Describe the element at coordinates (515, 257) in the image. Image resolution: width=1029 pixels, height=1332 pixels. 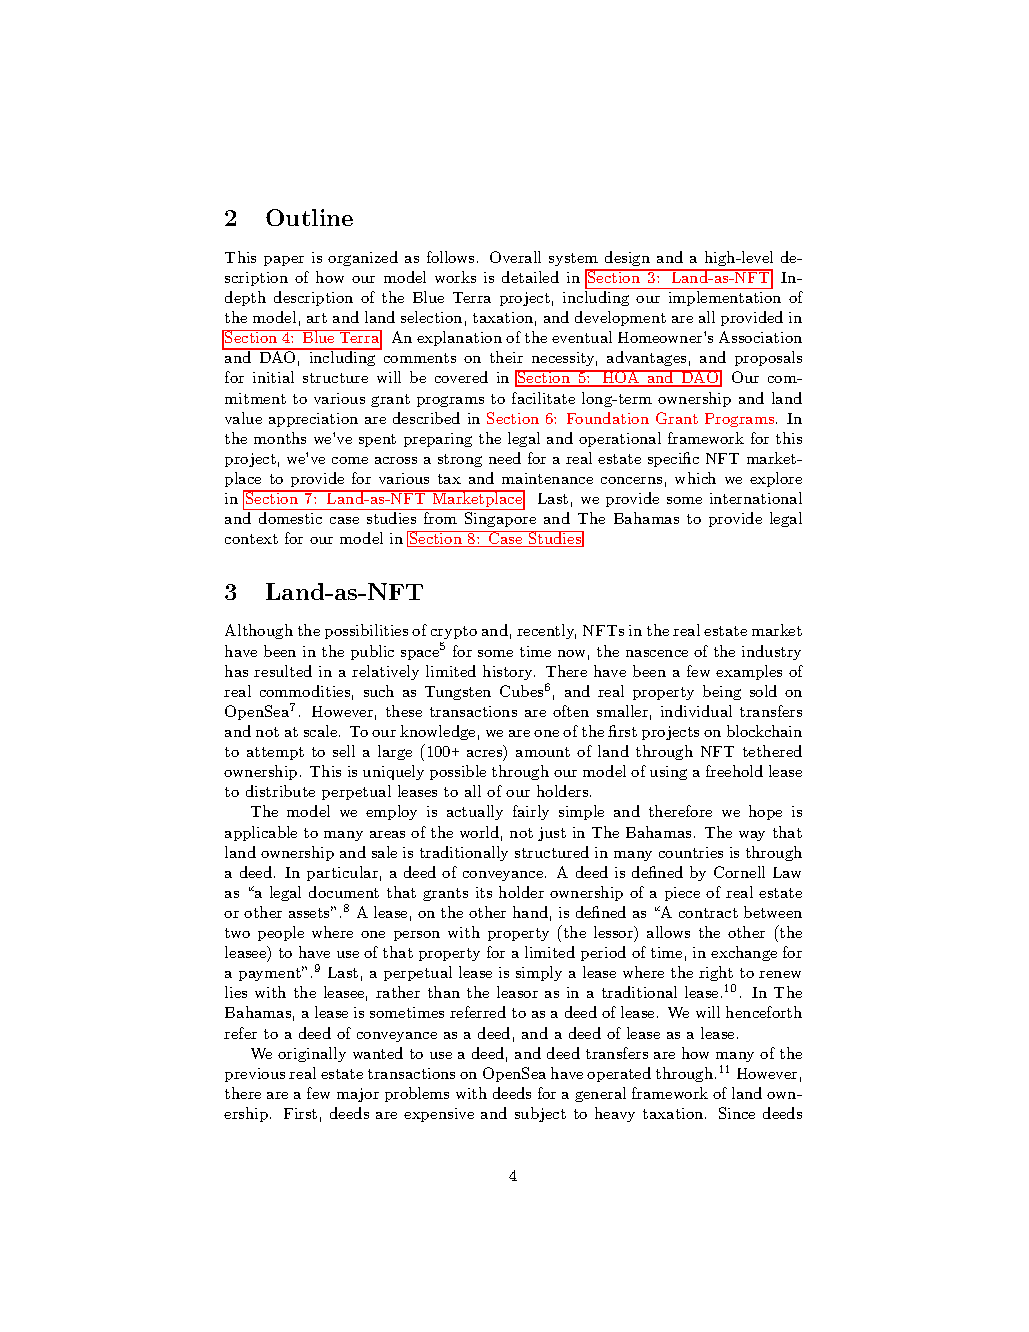
I see `Overall` at that location.
